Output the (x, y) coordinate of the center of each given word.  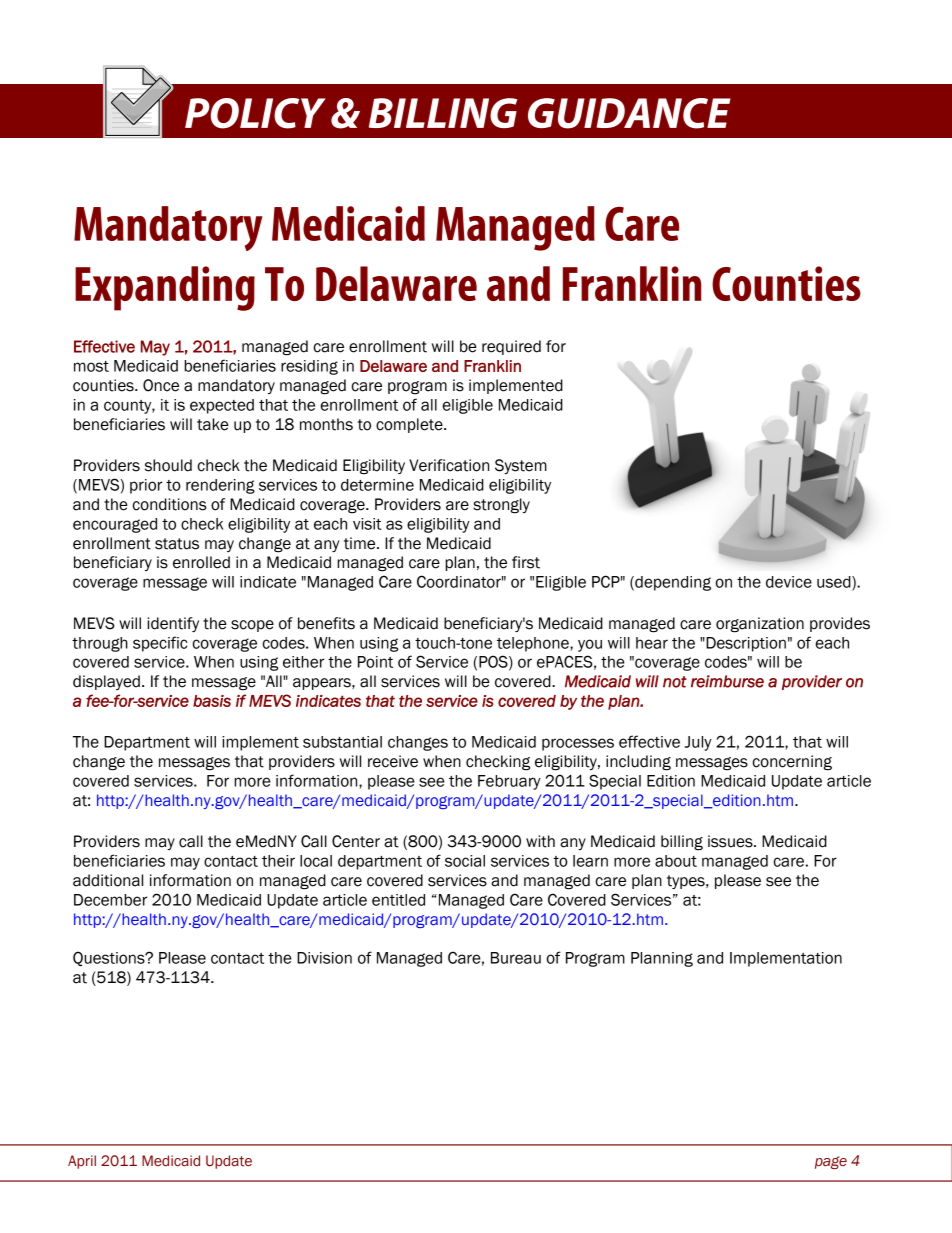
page (831, 1162)
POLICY (255, 113)
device (789, 582)
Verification (449, 465)
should (168, 465)
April (82, 1162)
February (509, 782)
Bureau (516, 958)
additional (108, 880)
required (511, 347)
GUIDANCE (629, 113)
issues (731, 841)
